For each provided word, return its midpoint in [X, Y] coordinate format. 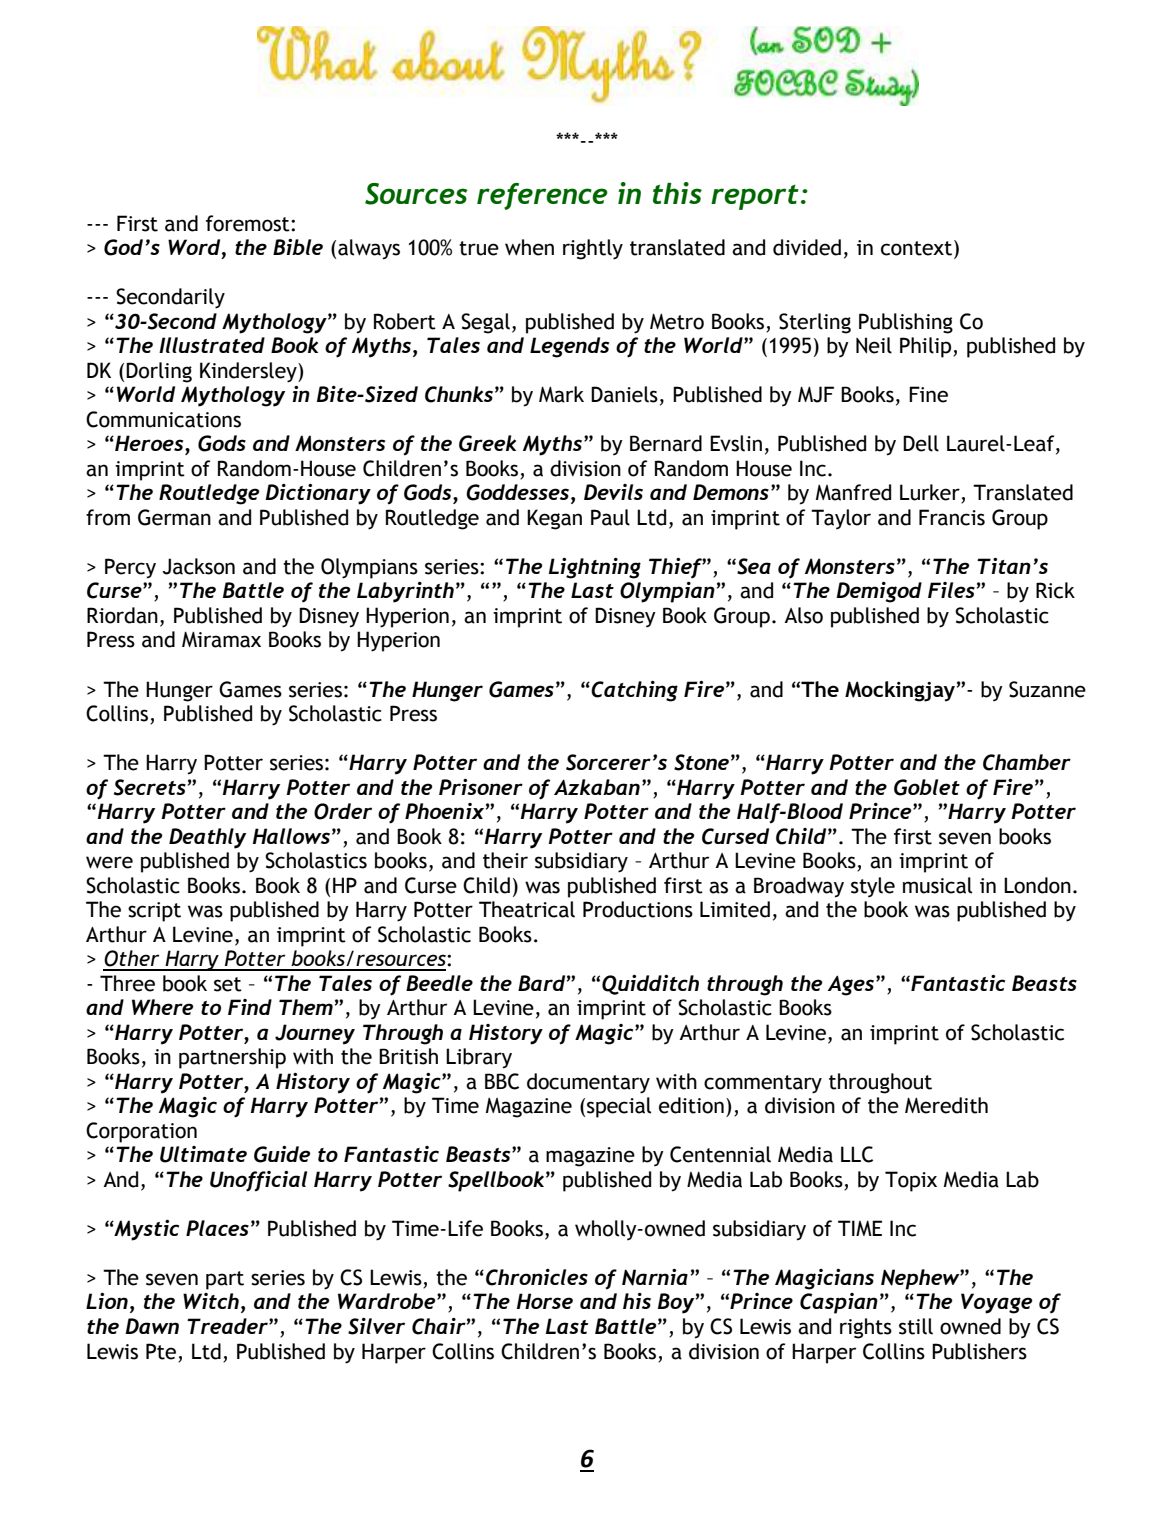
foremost [249, 223]
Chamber [1027, 762]
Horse [545, 1301]
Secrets [150, 787]
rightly [593, 249]
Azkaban [597, 787]
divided [807, 247]
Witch [211, 1301]
